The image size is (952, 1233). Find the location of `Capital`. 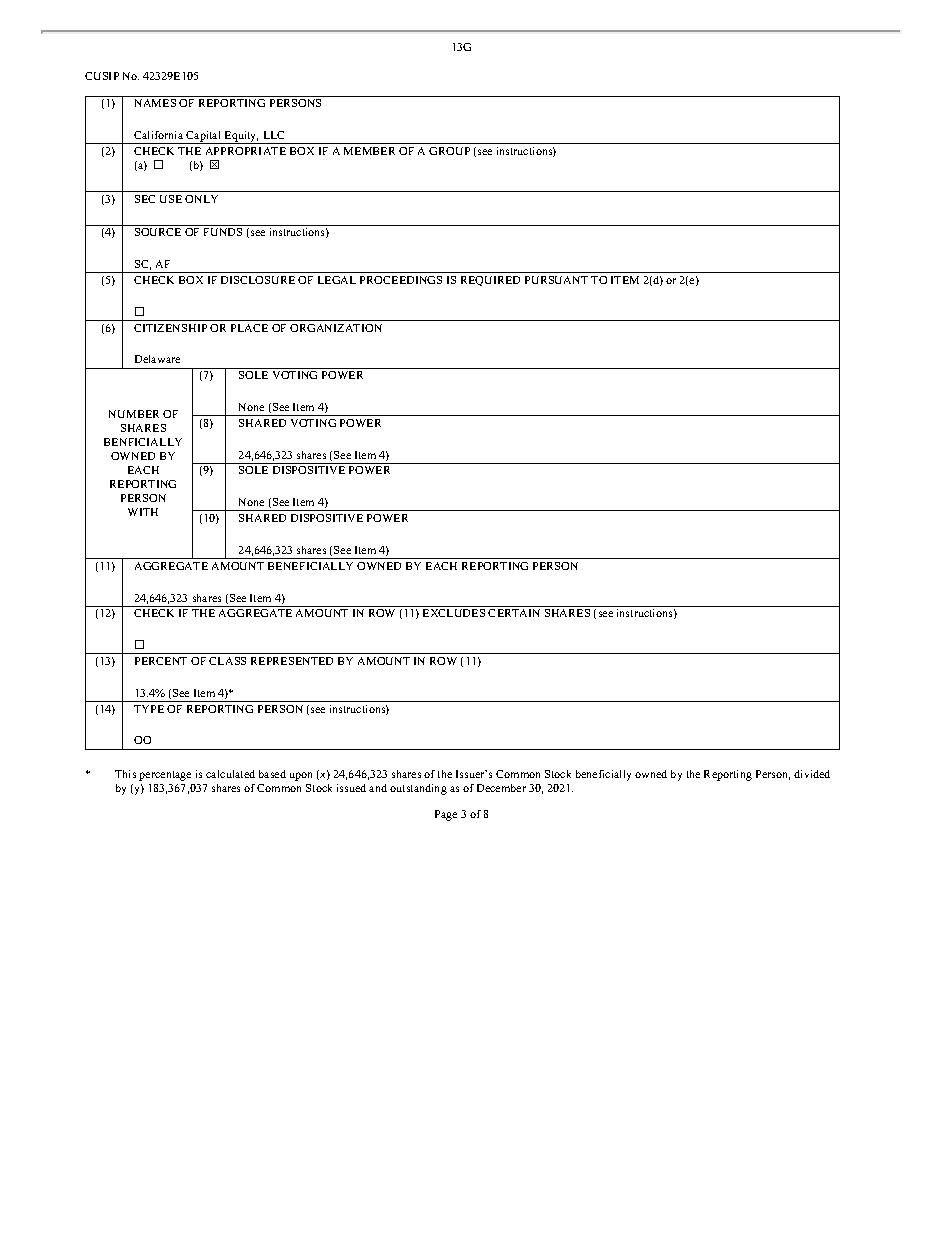

Capital is located at coordinates (204, 137).
